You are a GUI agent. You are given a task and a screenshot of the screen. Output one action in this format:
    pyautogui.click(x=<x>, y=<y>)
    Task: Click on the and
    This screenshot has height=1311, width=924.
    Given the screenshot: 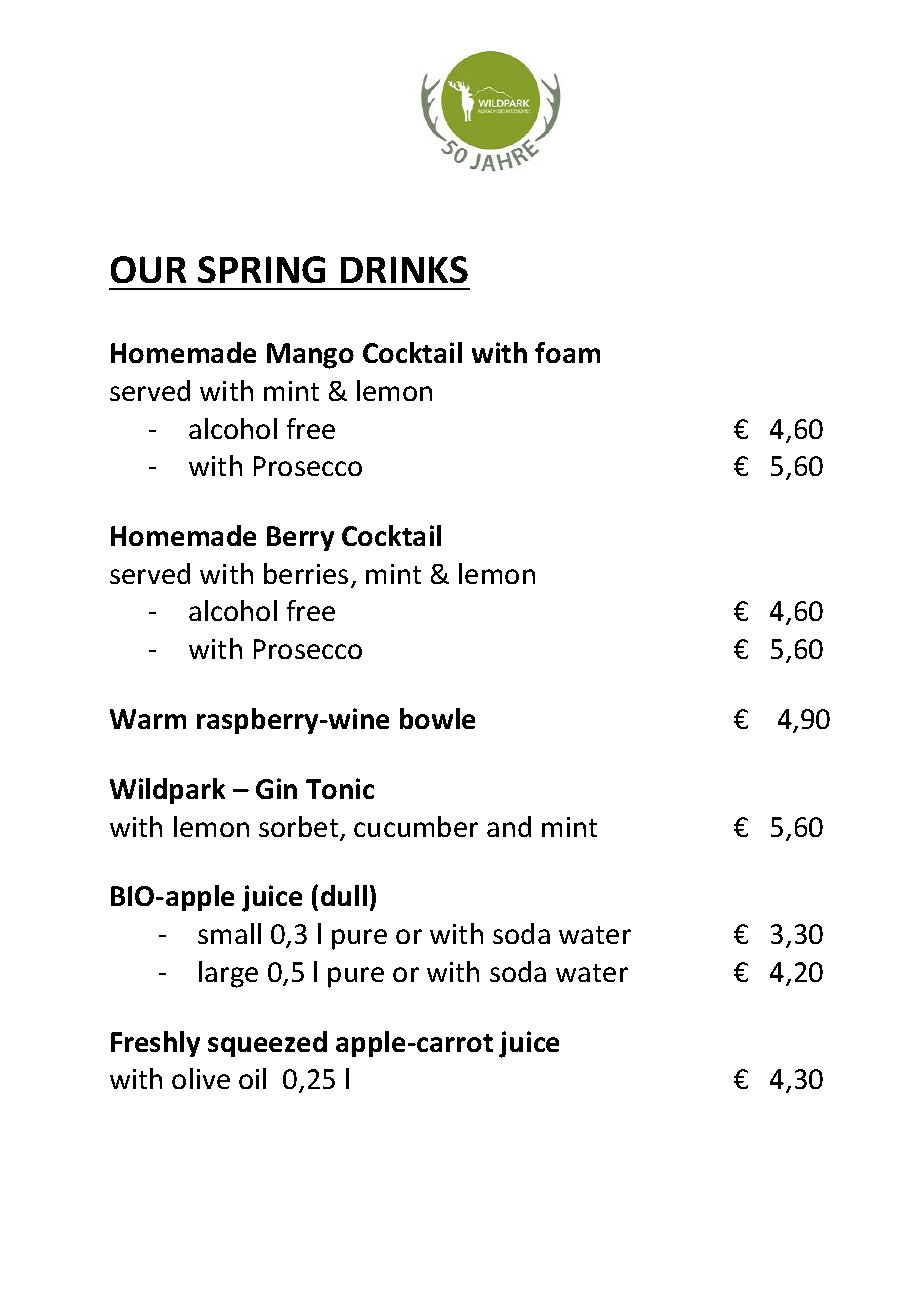 What is the action you would take?
    pyautogui.click(x=509, y=826)
